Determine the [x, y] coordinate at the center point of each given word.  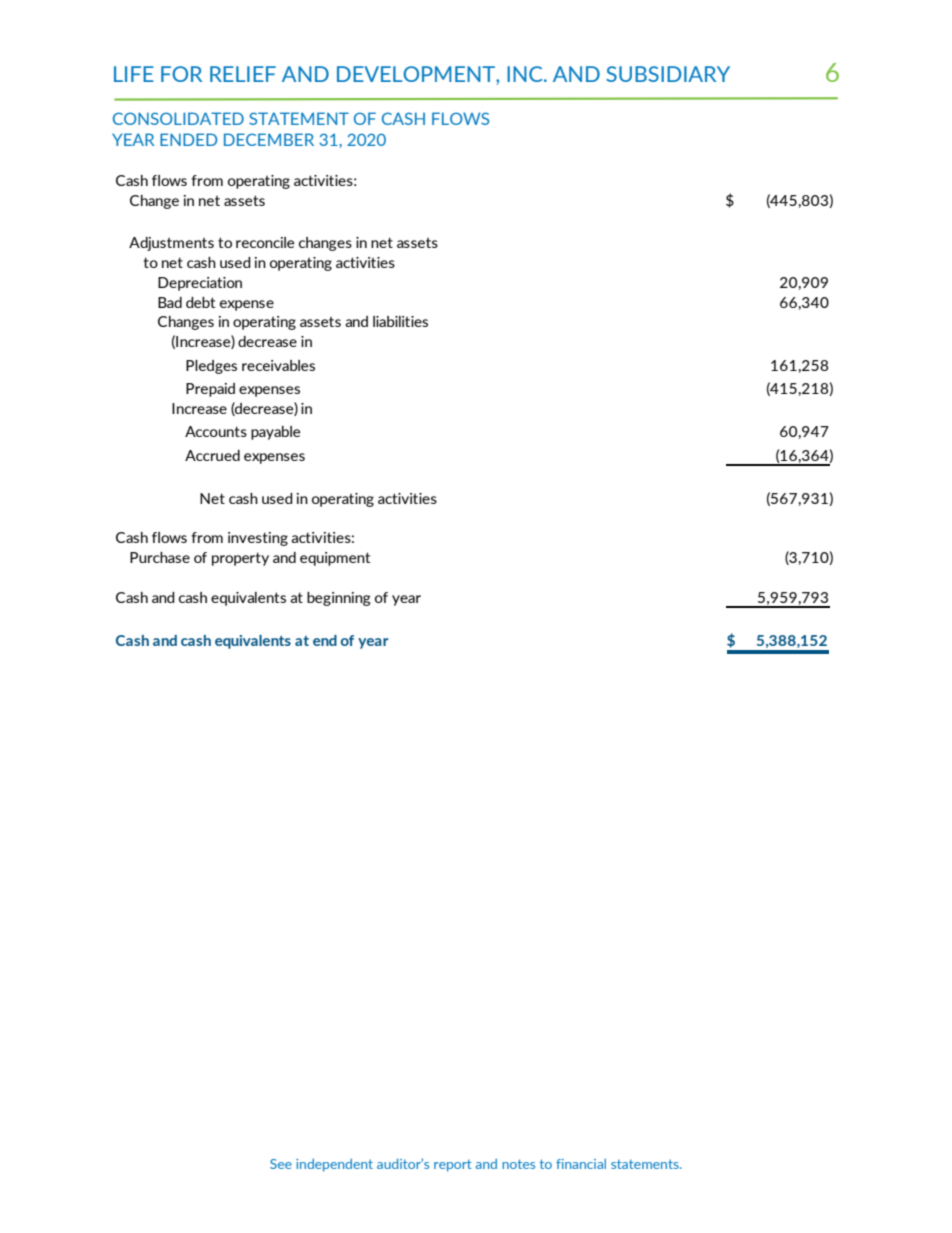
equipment [335, 559]
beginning [338, 599]
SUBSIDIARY [668, 74]
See [281, 1164]
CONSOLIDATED [178, 118]
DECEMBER [269, 139]
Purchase [160, 557]
